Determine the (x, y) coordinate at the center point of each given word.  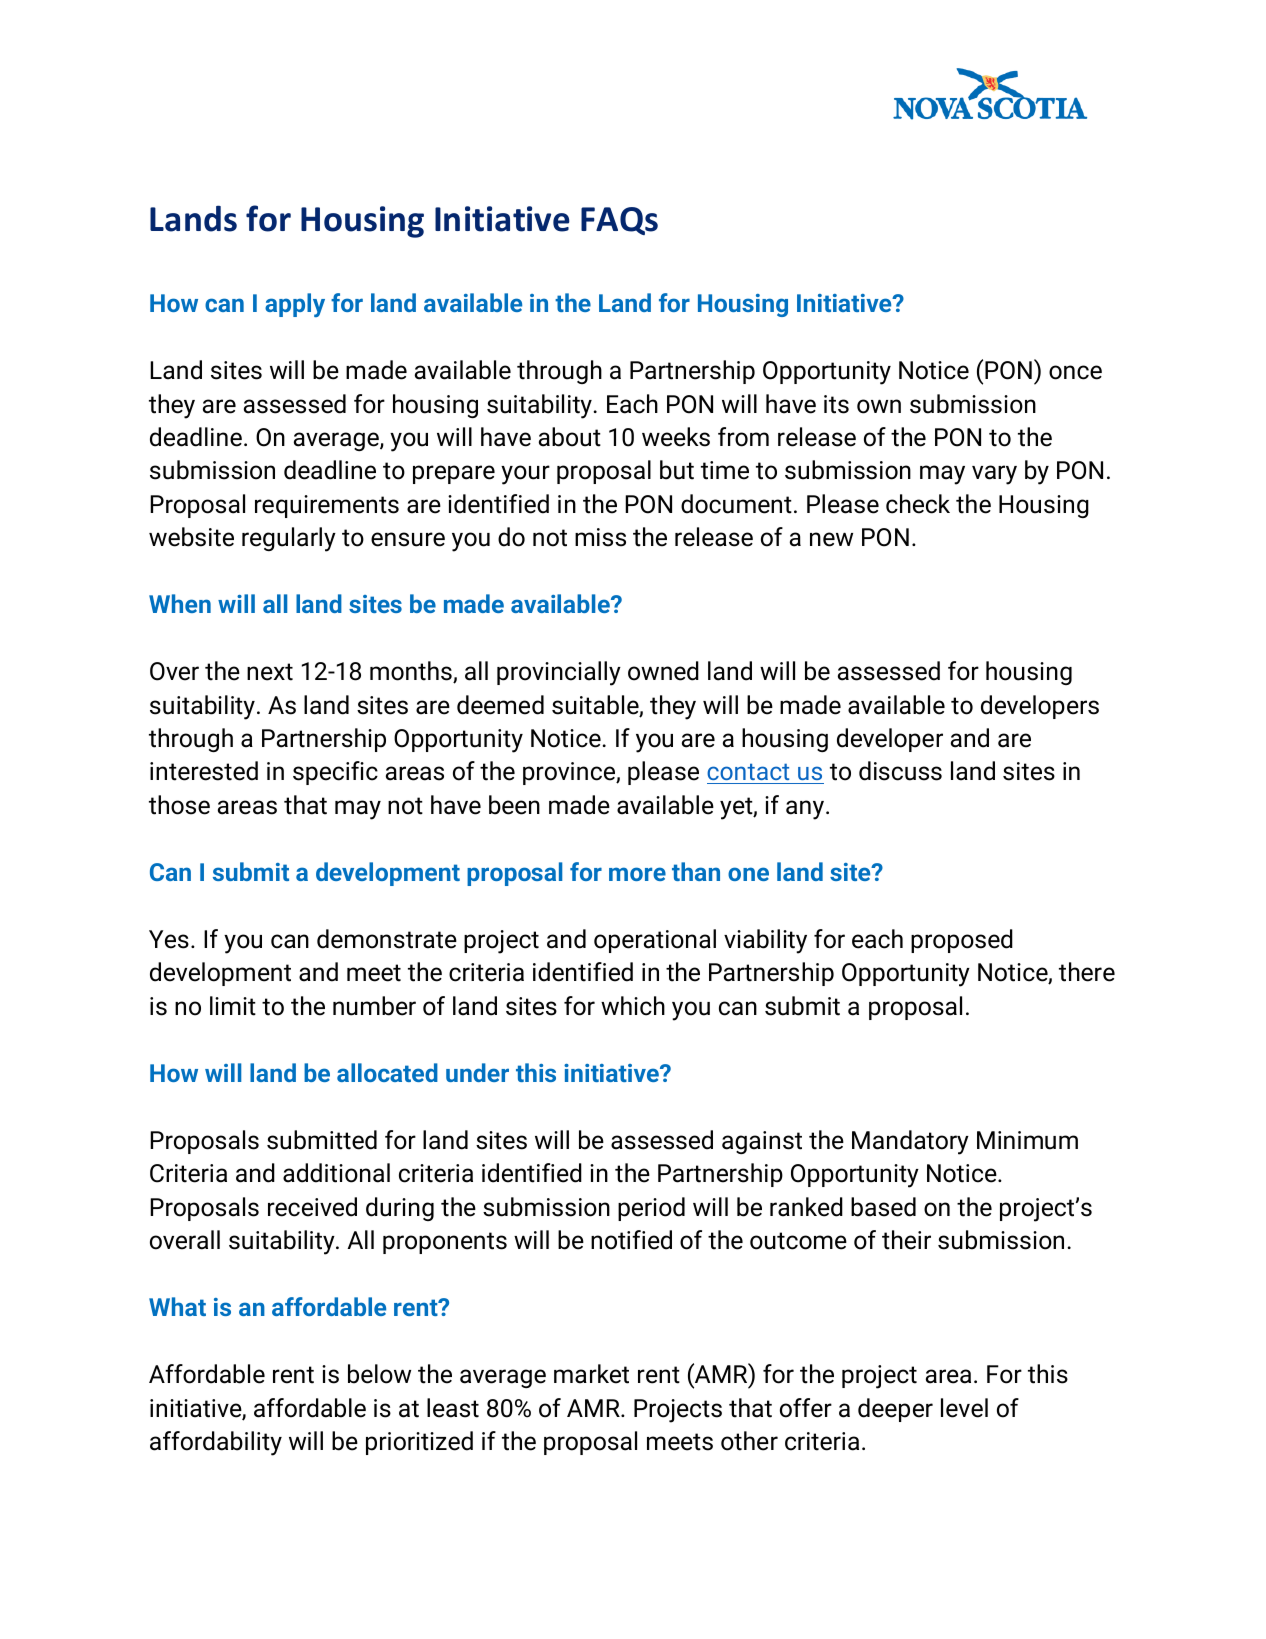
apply (295, 305)
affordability (216, 1443)
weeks (676, 437)
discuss (900, 771)
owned (663, 671)
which (633, 1006)
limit (233, 1006)
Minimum (1027, 1140)
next (270, 672)
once (1075, 372)
